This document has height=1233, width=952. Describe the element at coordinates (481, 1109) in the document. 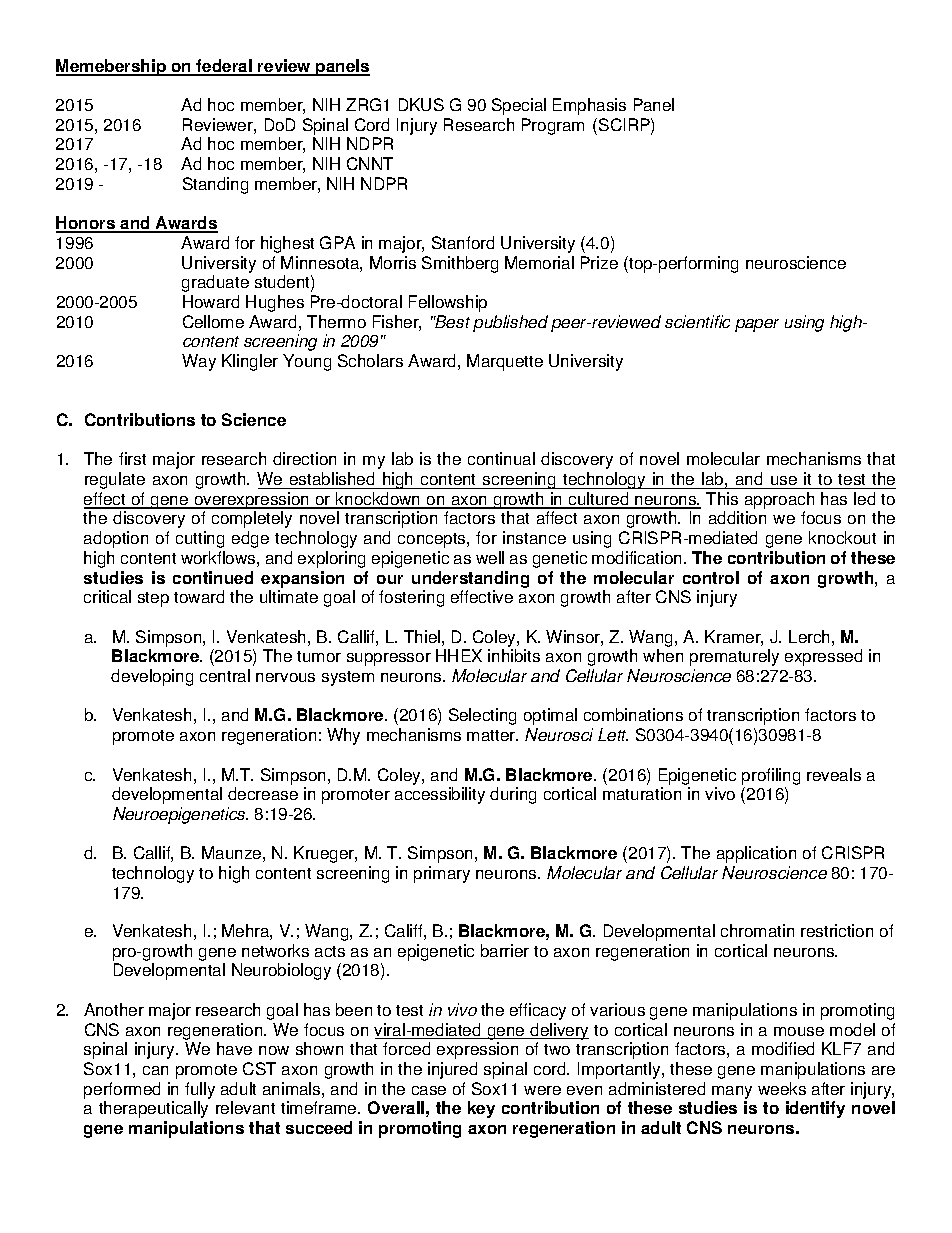

I see `key` at that location.
